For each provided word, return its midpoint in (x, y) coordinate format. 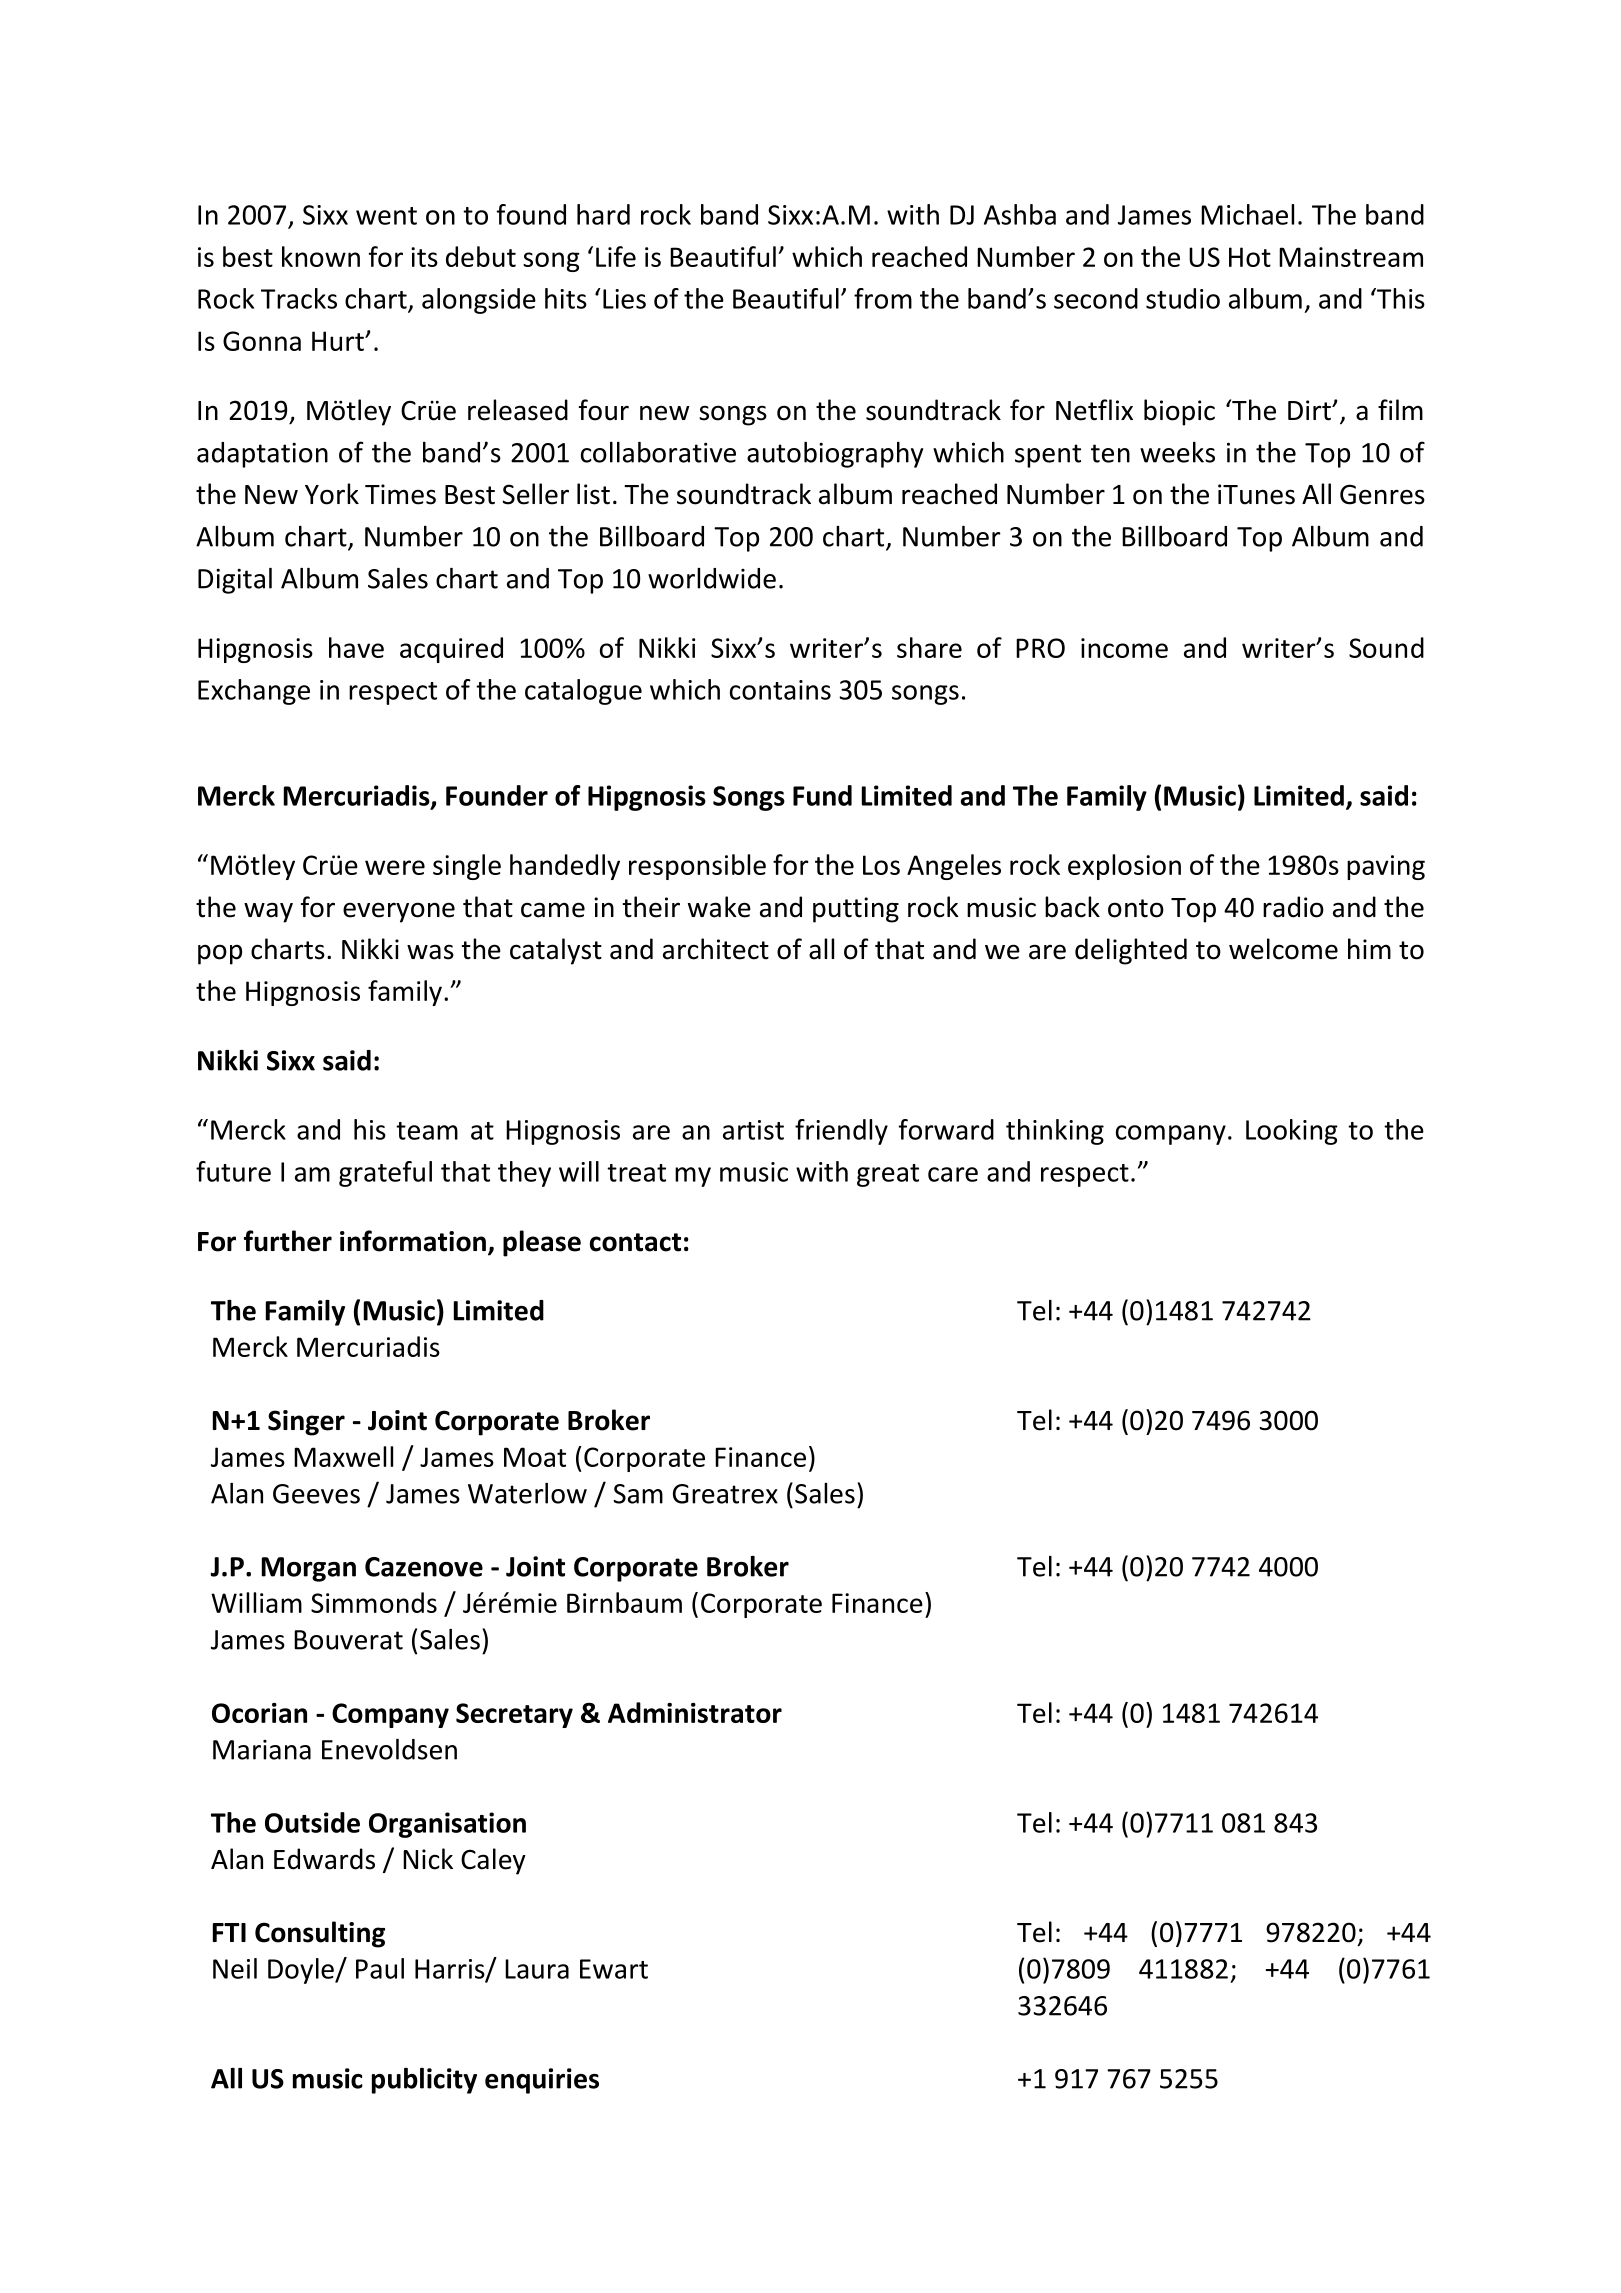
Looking (1292, 1132)
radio (1293, 907)
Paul (380, 1968)
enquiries (542, 2081)
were (395, 867)
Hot (1250, 257)
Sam (638, 1494)
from (883, 298)
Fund (822, 795)
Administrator (695, 1712)
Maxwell (343, 1456)
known (321, 256)
